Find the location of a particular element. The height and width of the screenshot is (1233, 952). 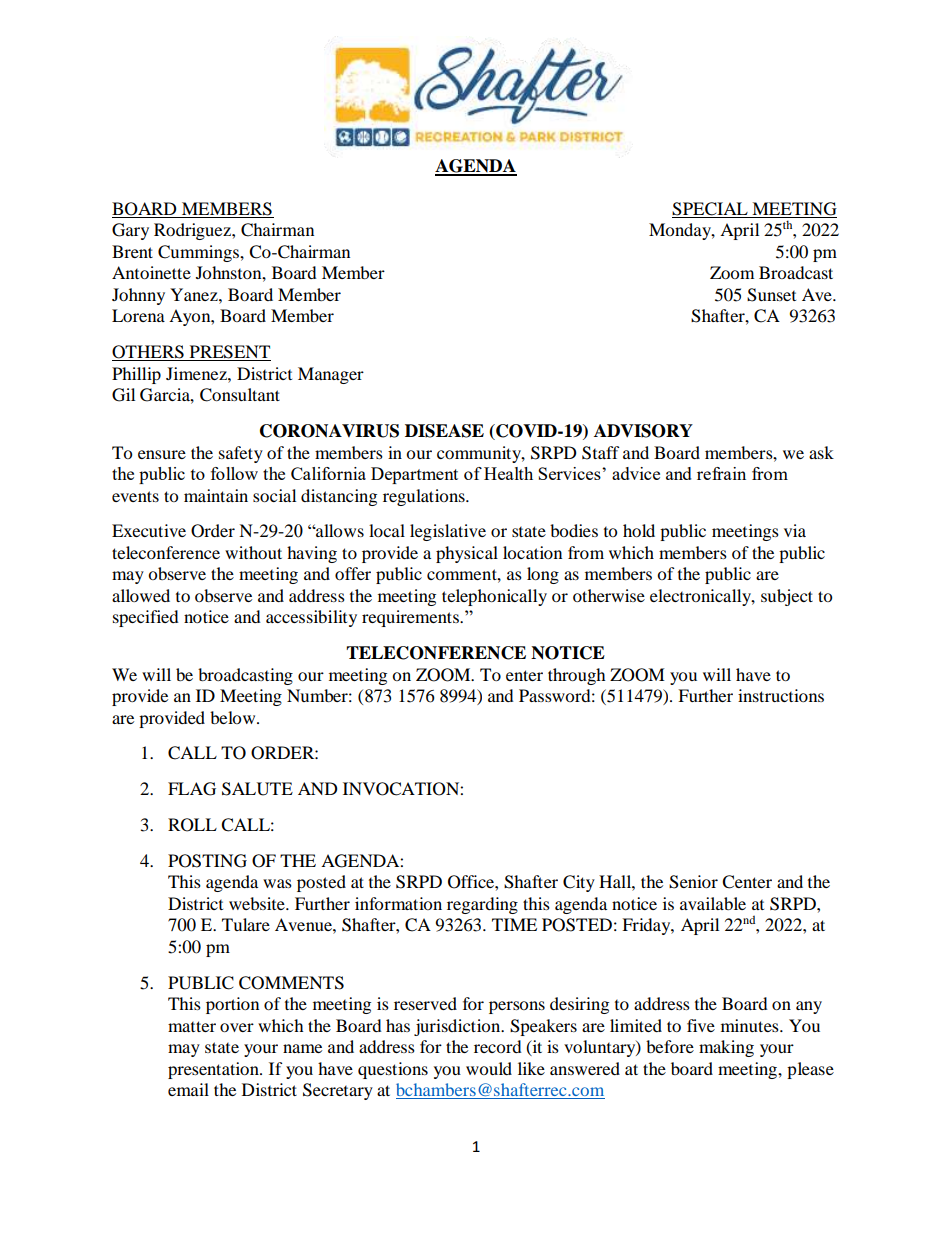

SPECIAL is located at coordinates (711, 210).
